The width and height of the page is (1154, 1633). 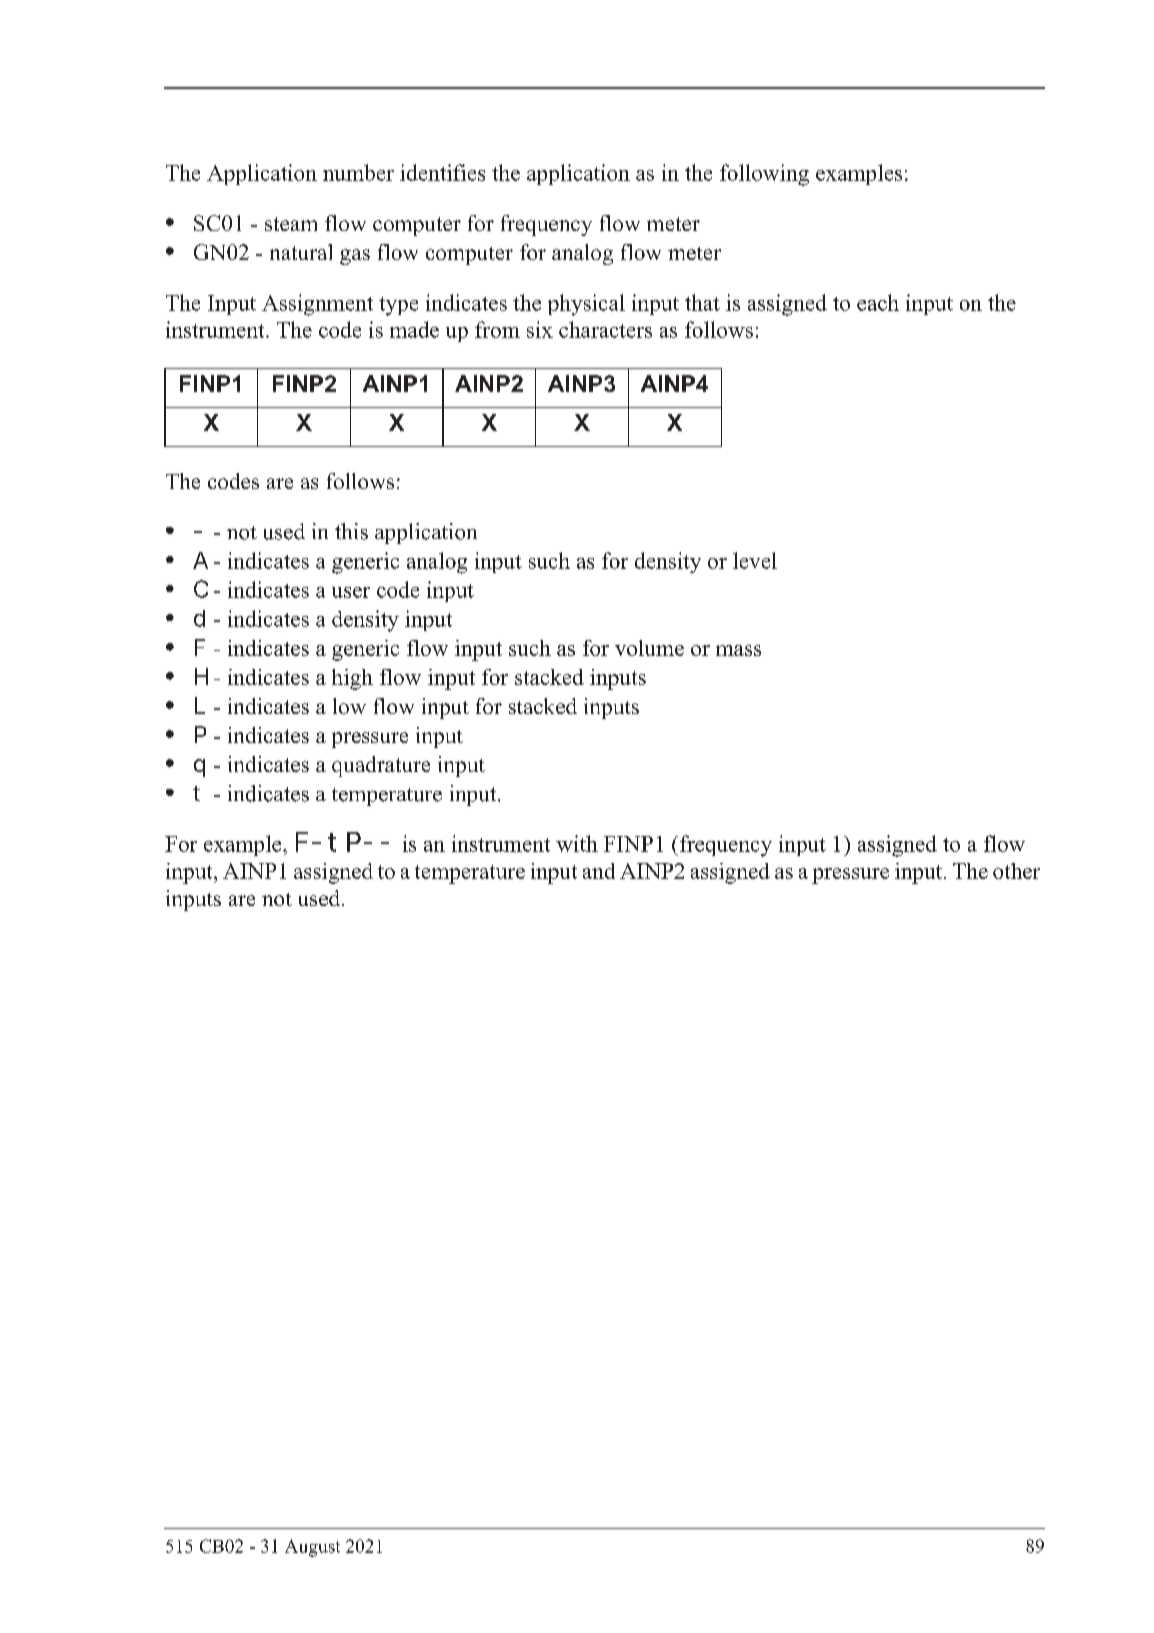 I want to click on with, so click(x=577, y=843).
